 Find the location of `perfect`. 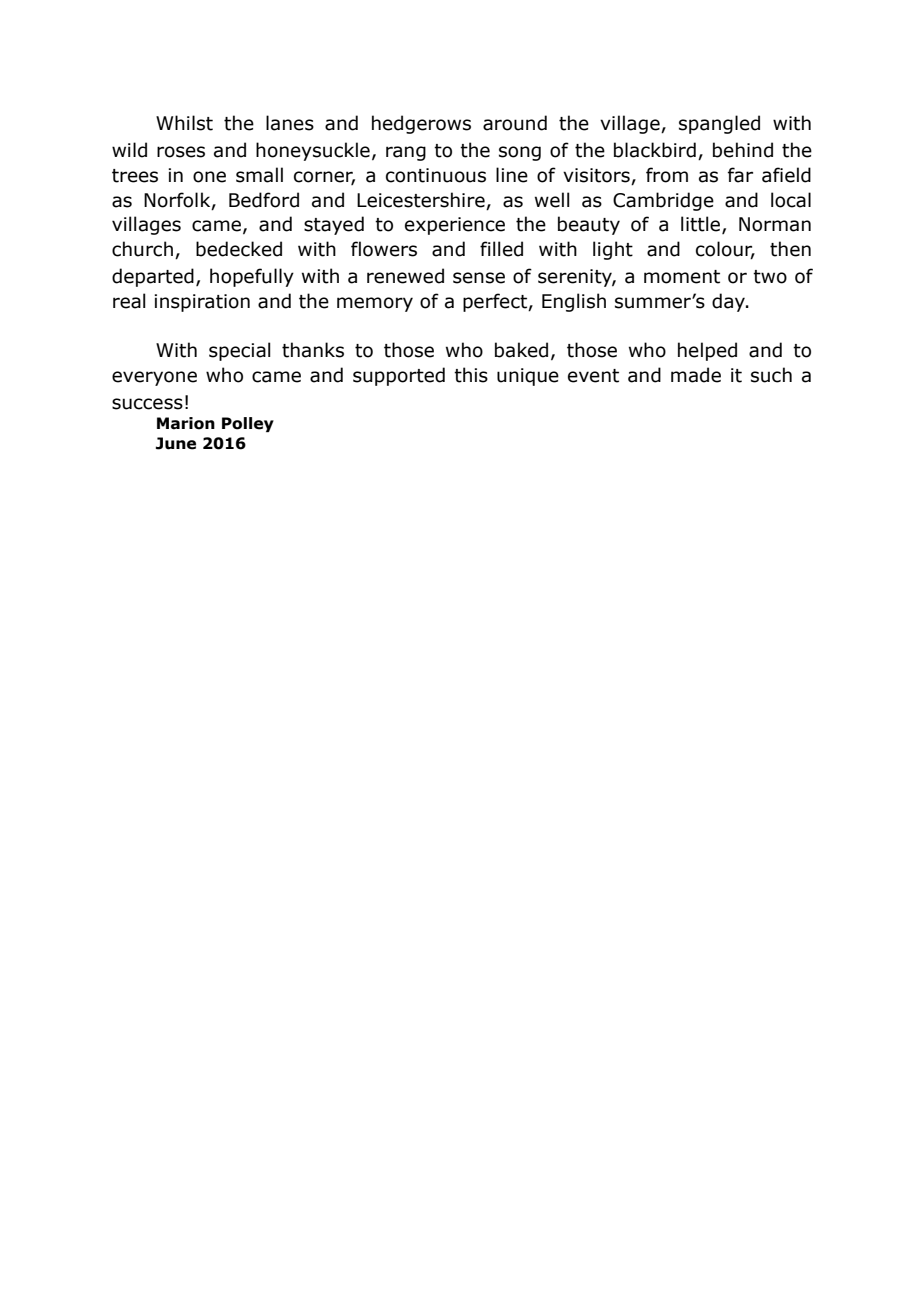

perfect is located at coordinates (496, 302).
